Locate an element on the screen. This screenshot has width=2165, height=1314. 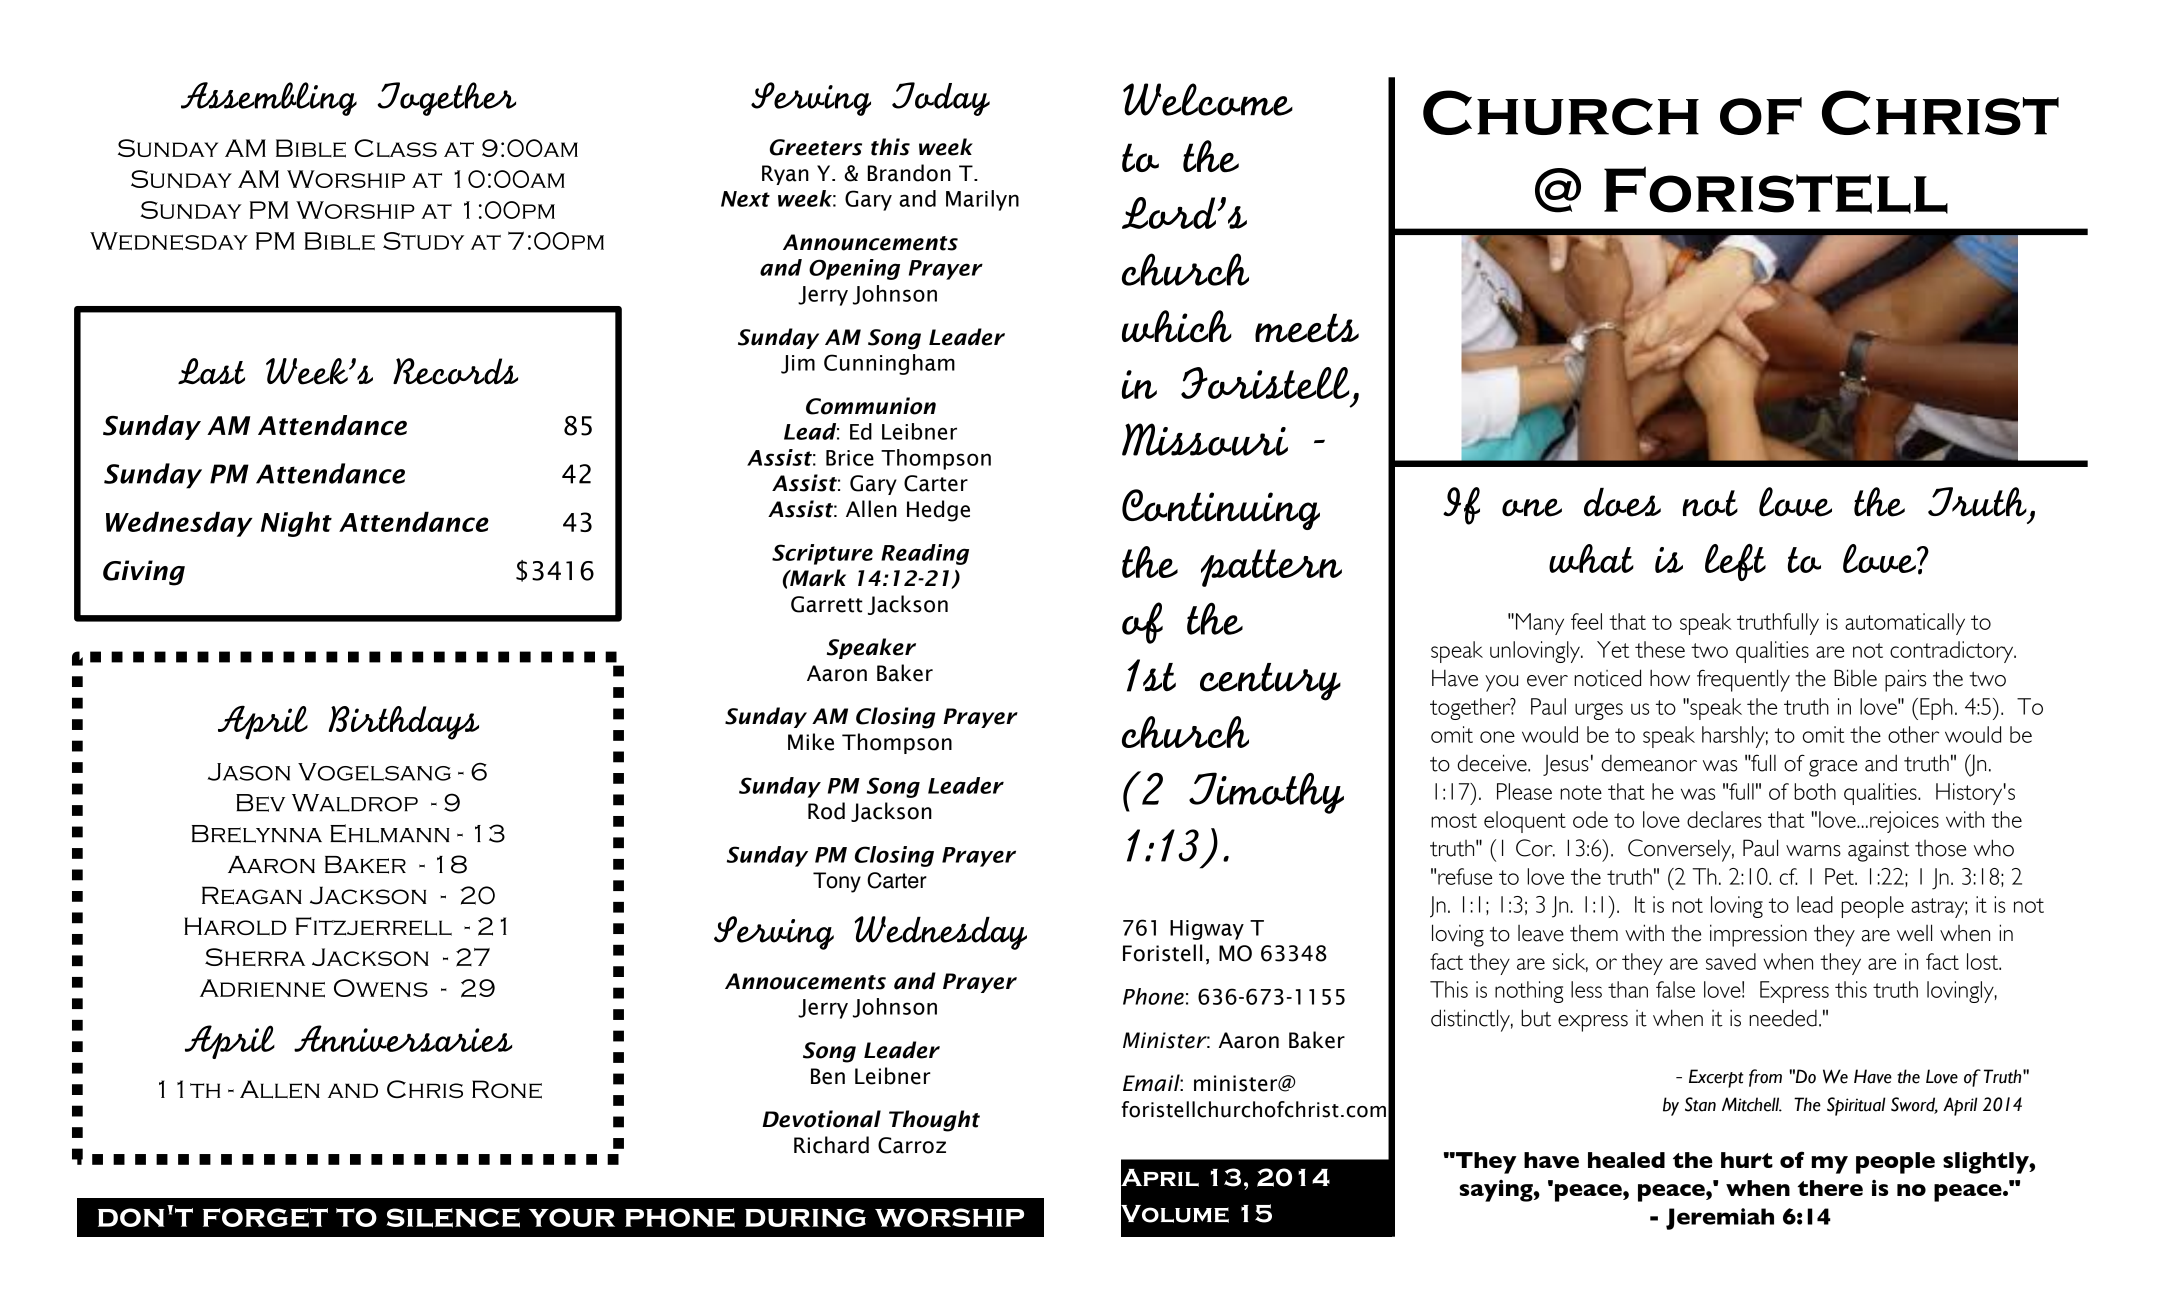
does is located at coordinates (1622, 502).
